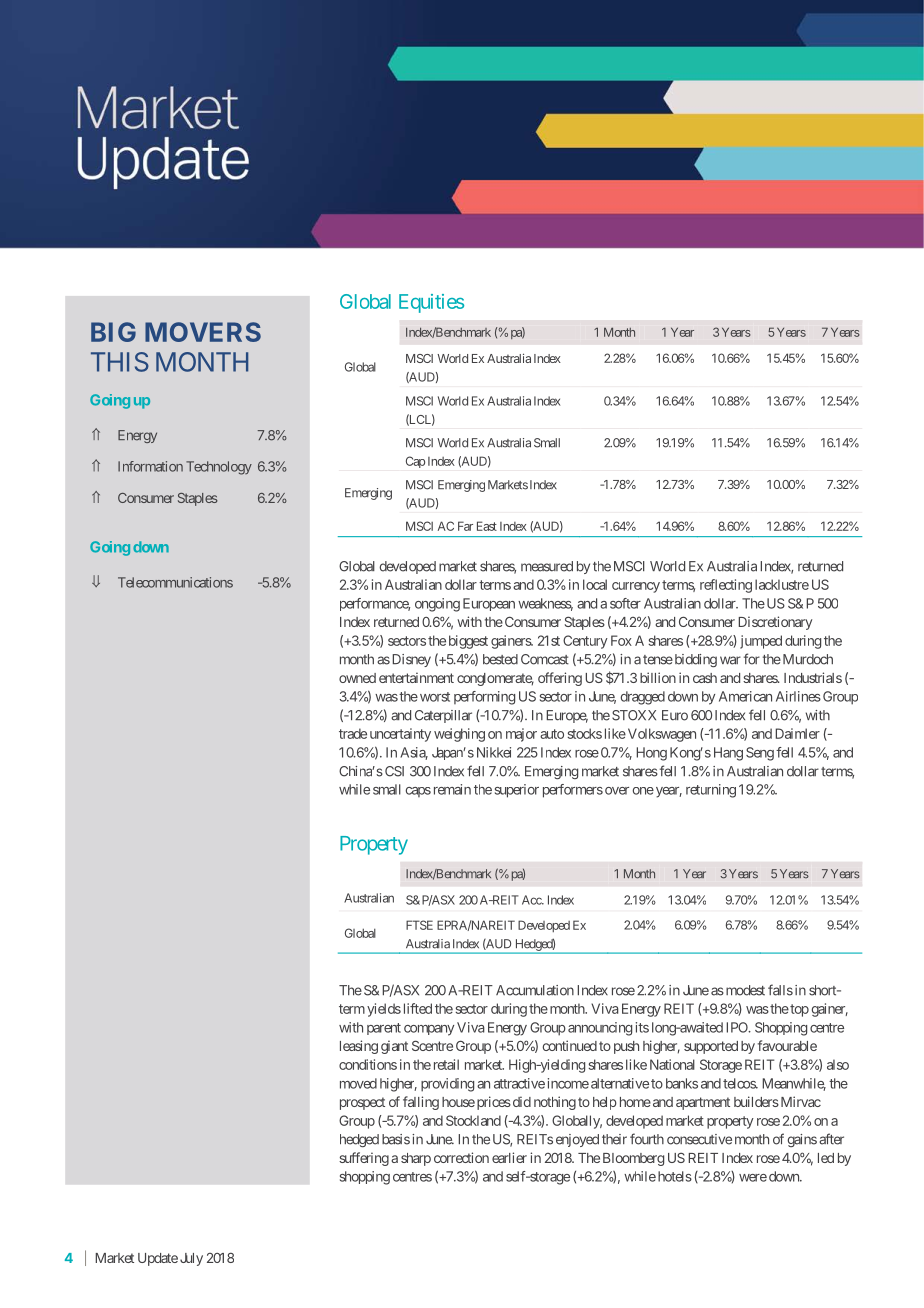 This document has height=1308, width=924. I want to click on telcos, so click(740, 1083).
